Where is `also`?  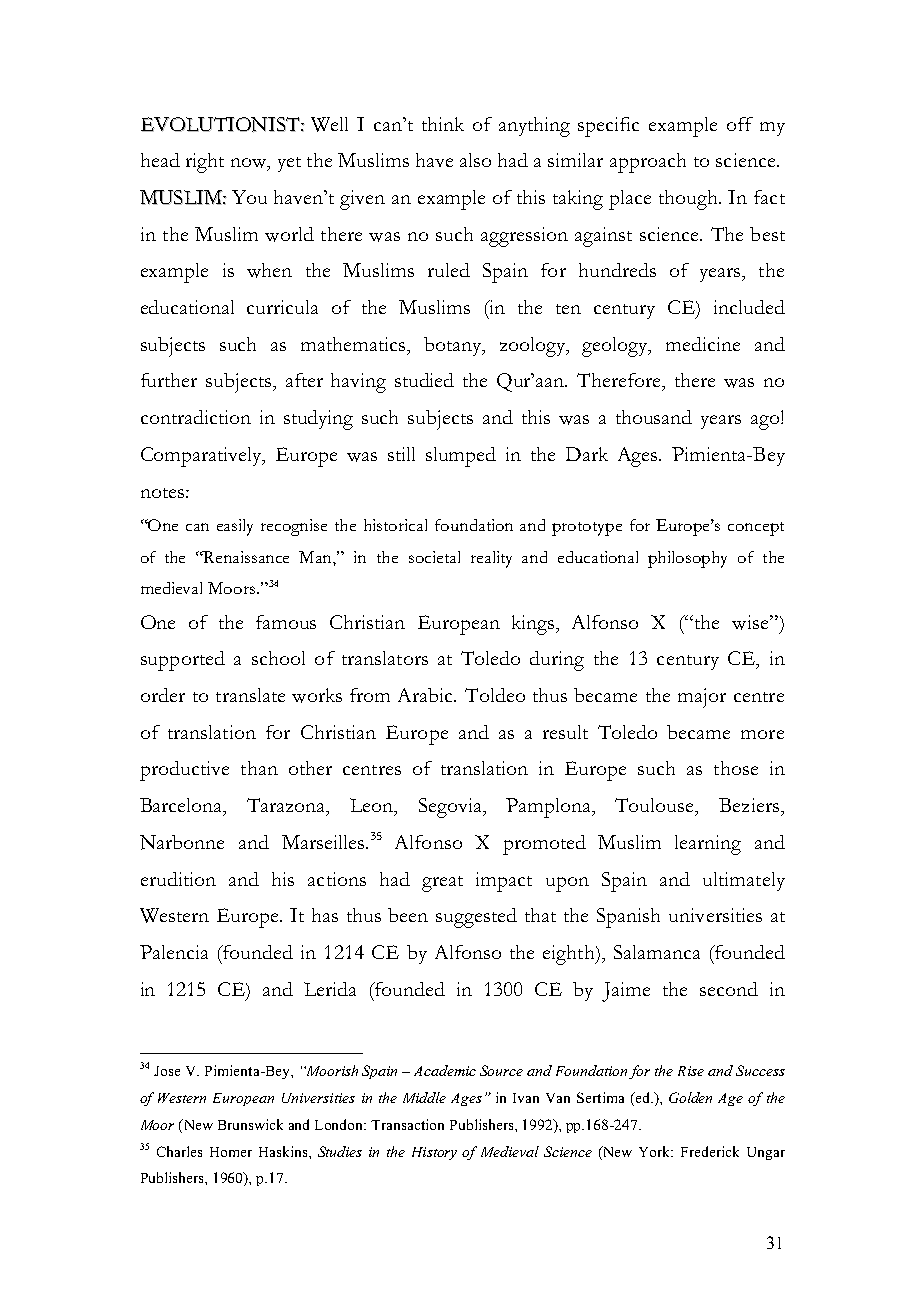
also is located at coordinates (475, 160).
